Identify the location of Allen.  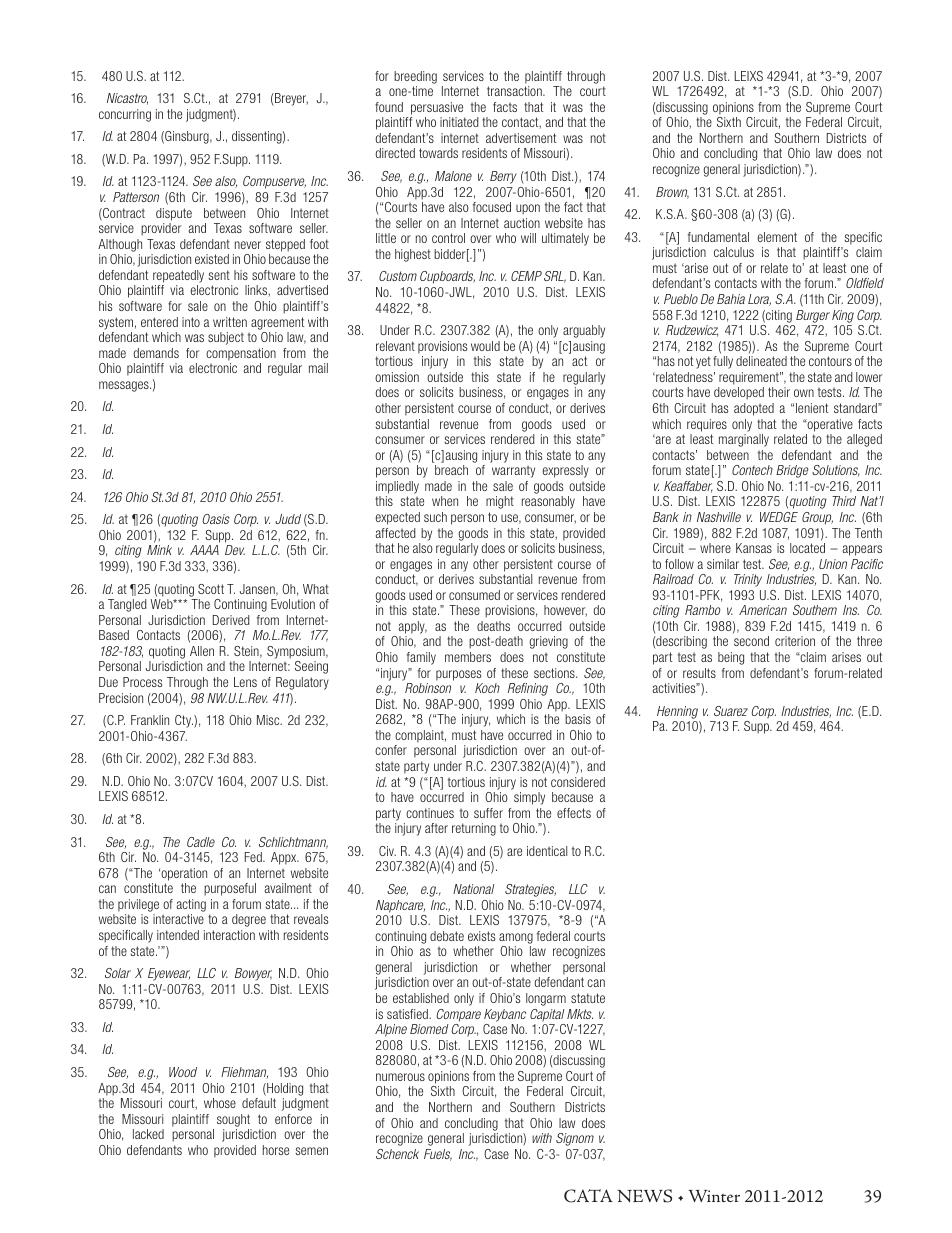
(202, 651).
